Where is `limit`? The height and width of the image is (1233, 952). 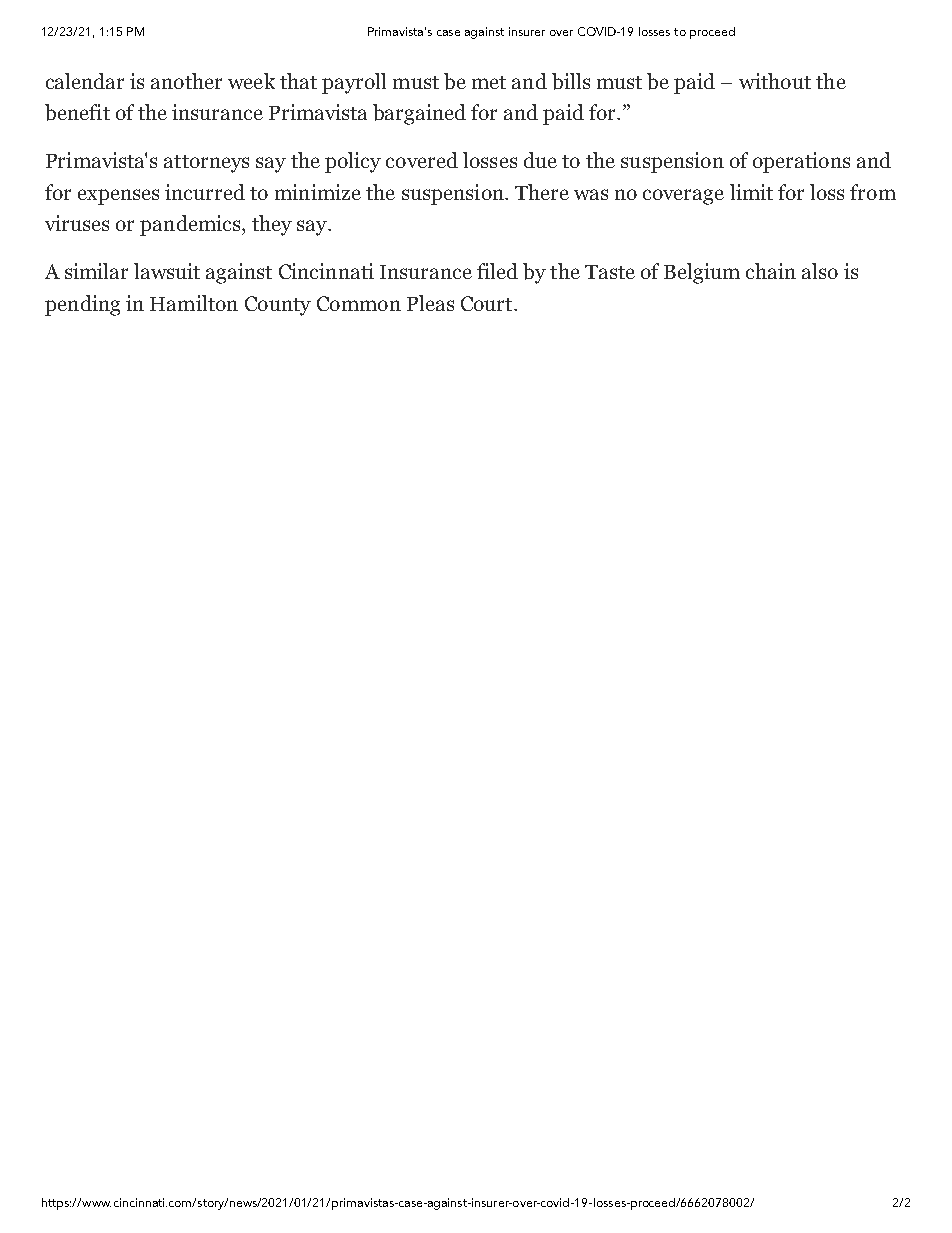
limit is located at coordinates (751, 192).
